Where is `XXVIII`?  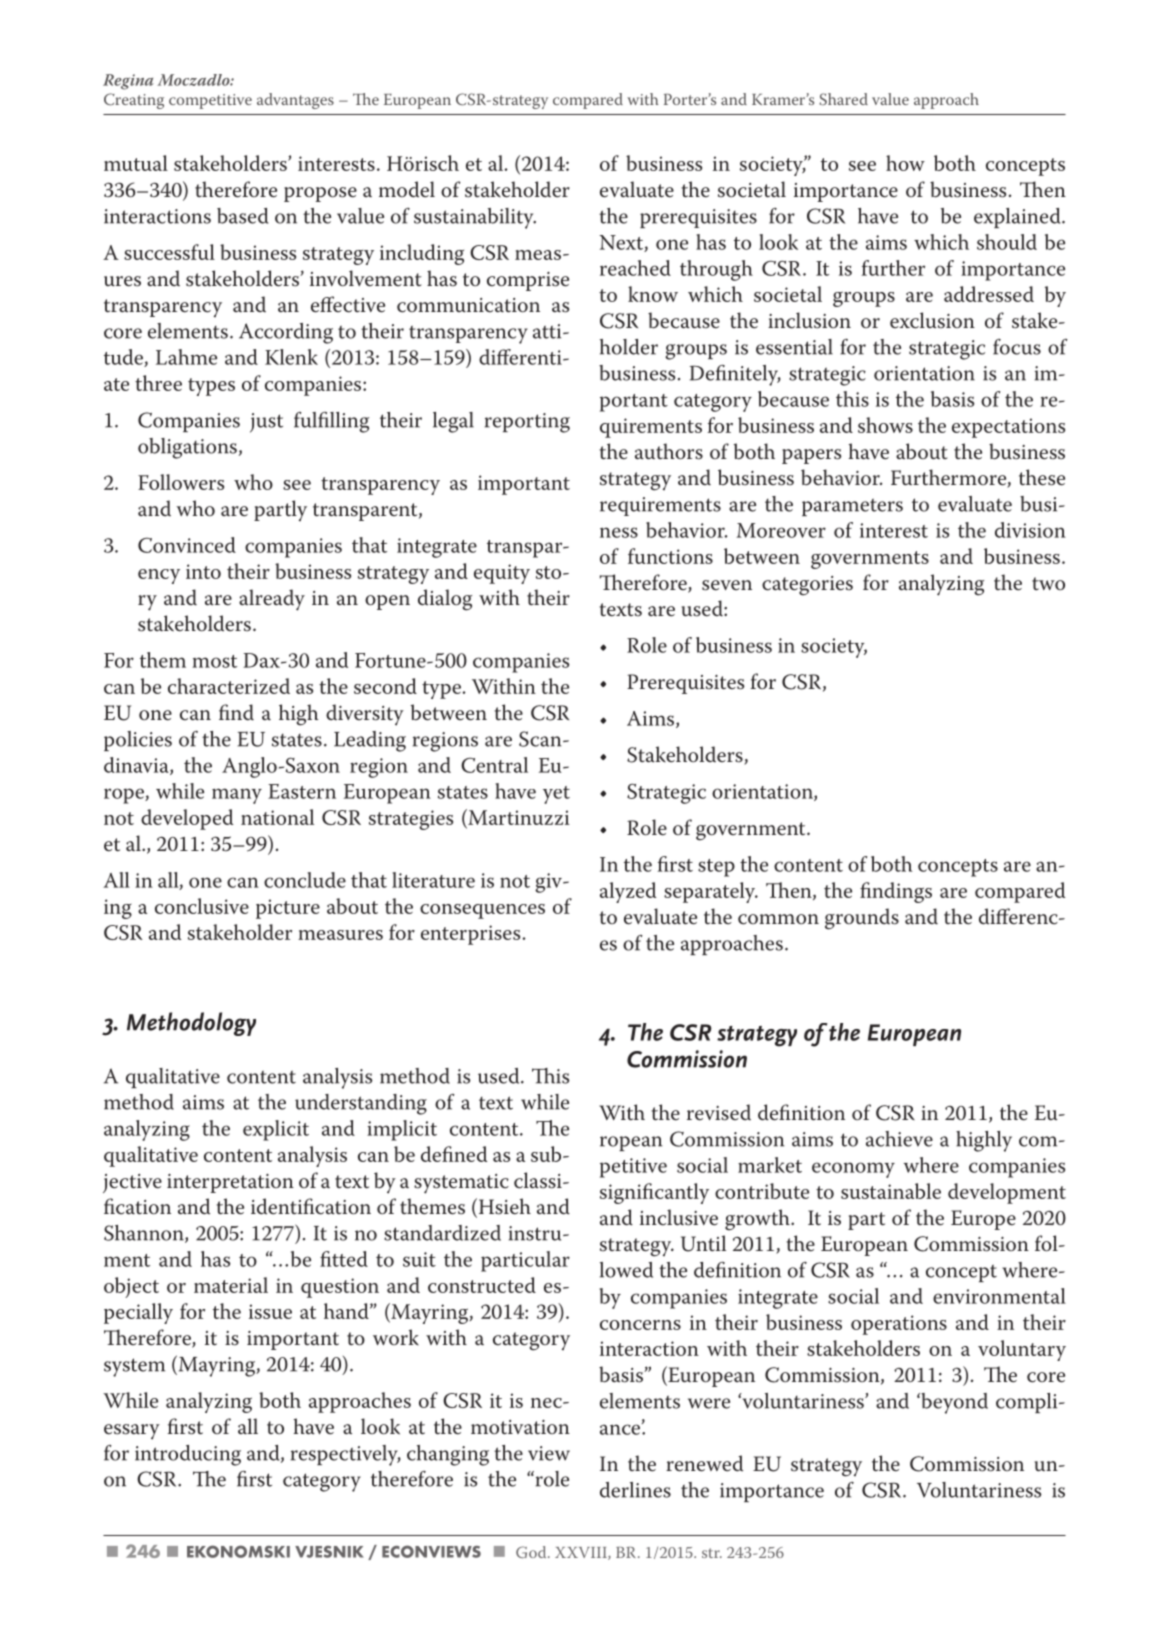
XXVIII is located at coordinates (582, 1553).
